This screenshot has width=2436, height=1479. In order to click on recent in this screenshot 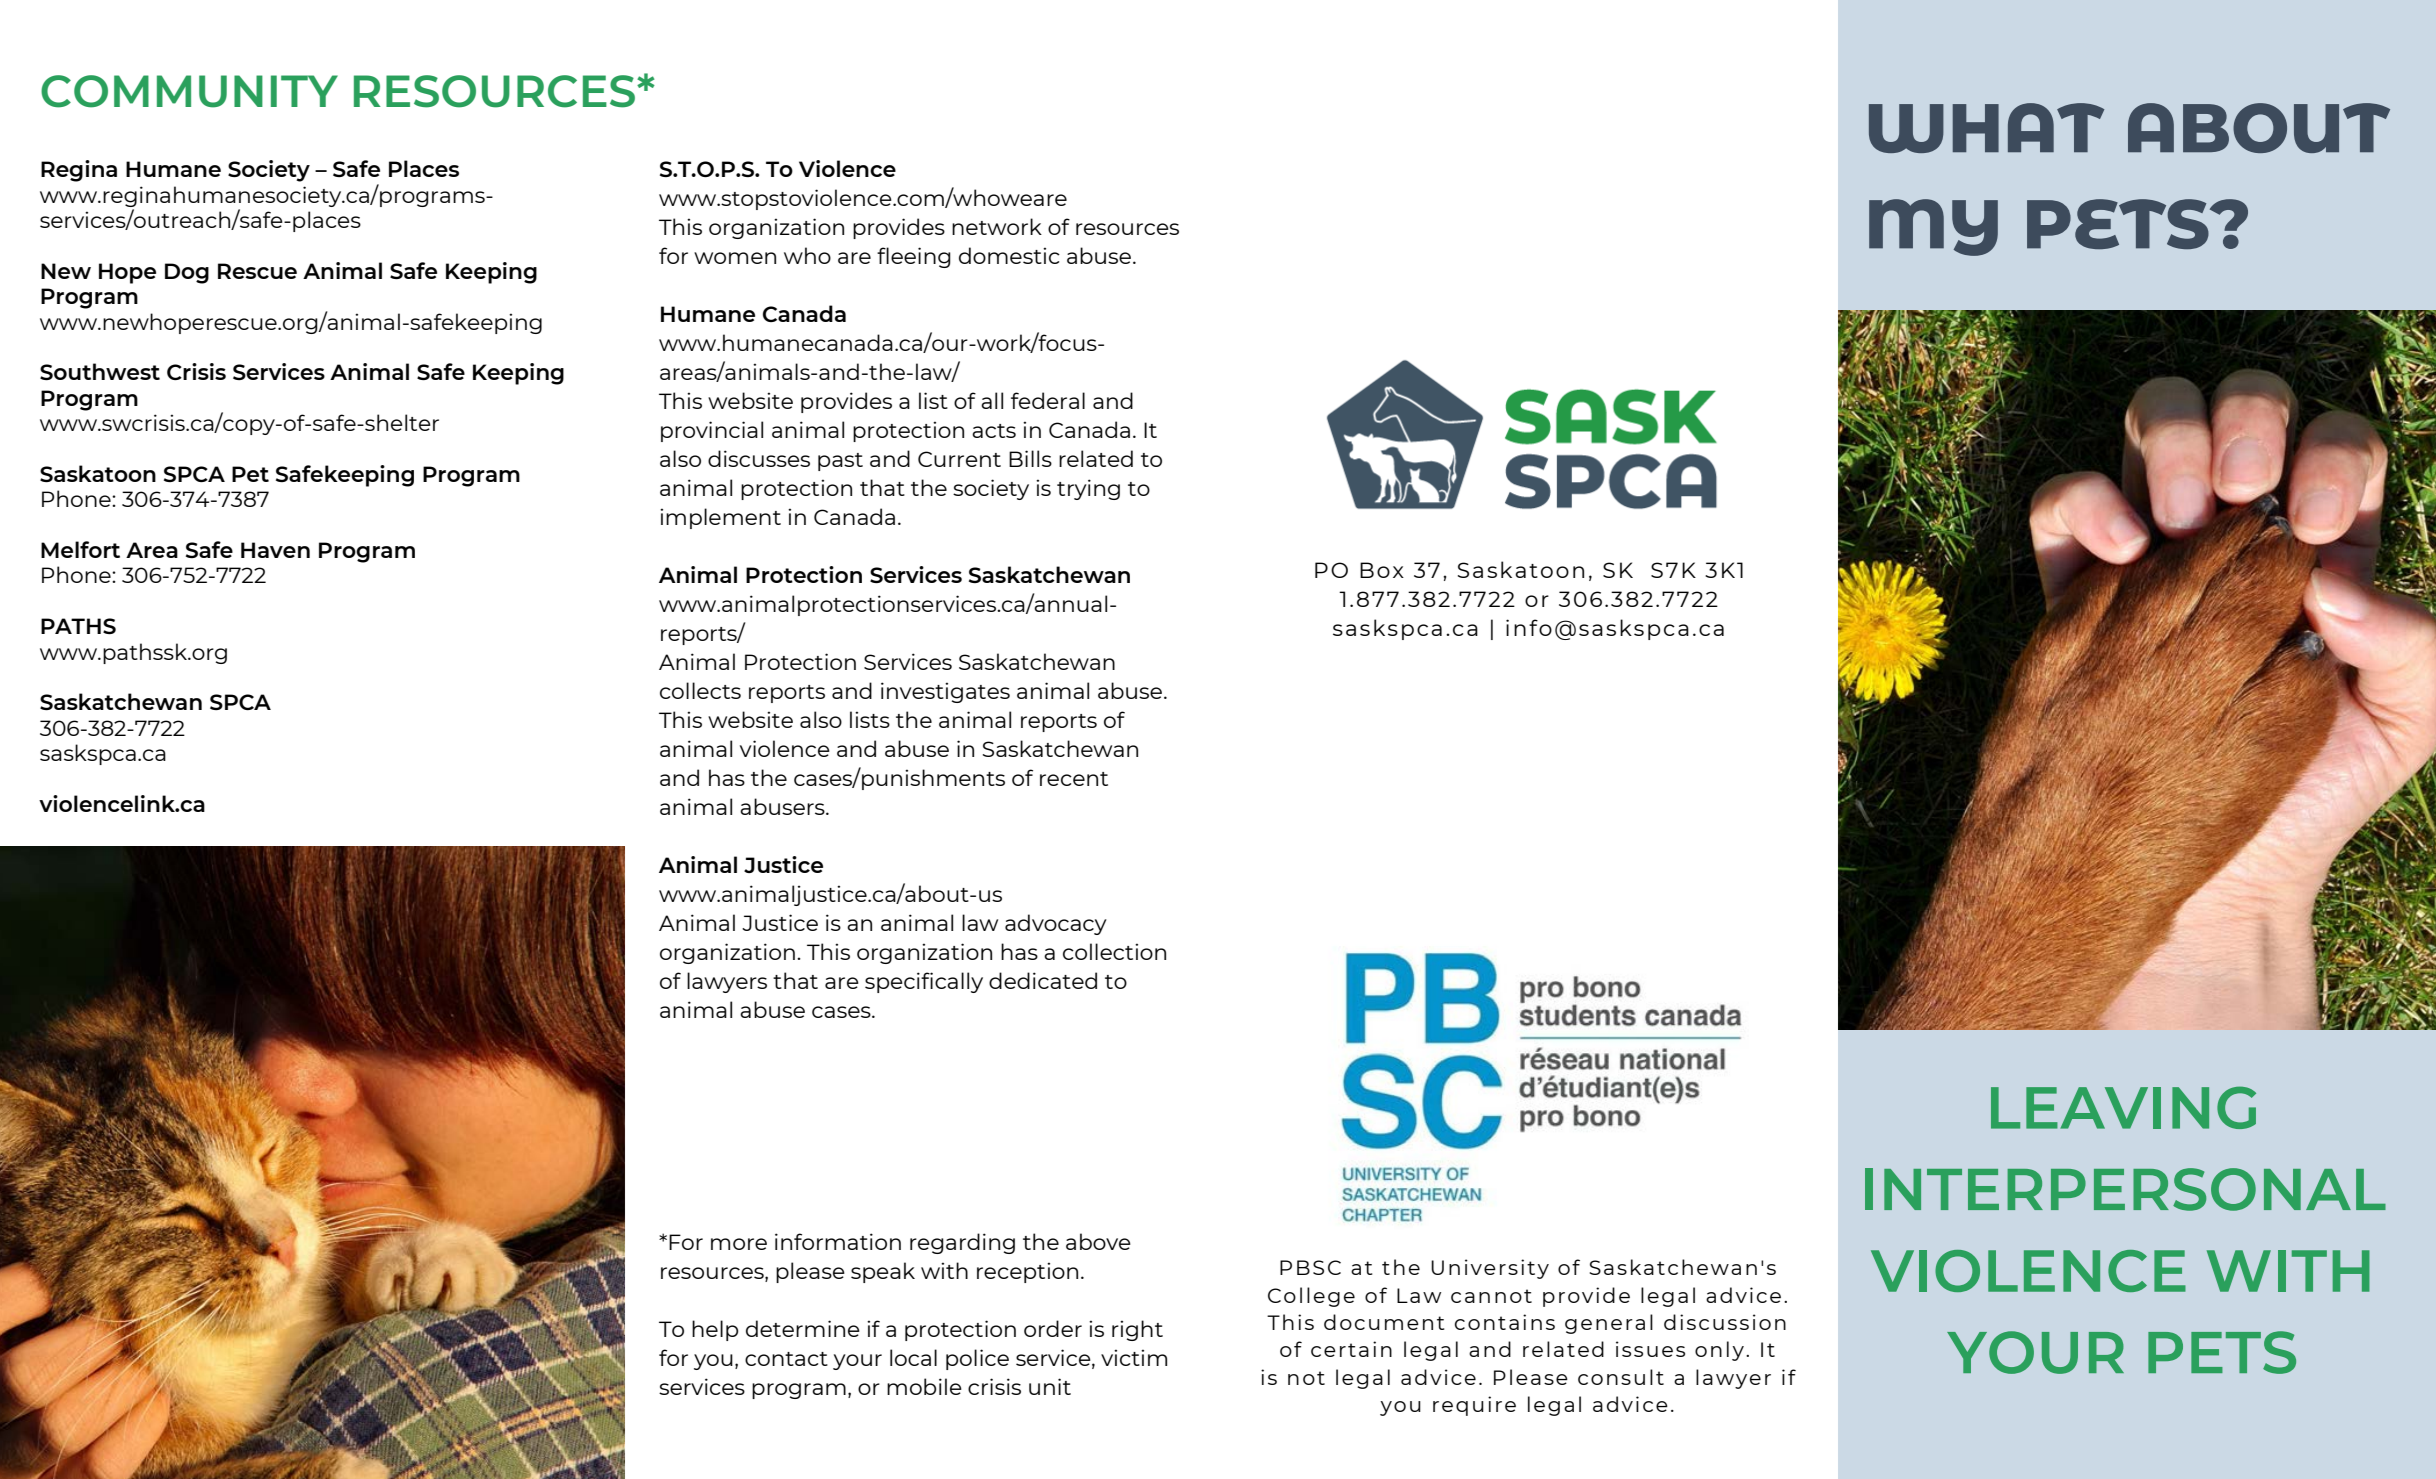, I will do `click(1074, 779)`.
